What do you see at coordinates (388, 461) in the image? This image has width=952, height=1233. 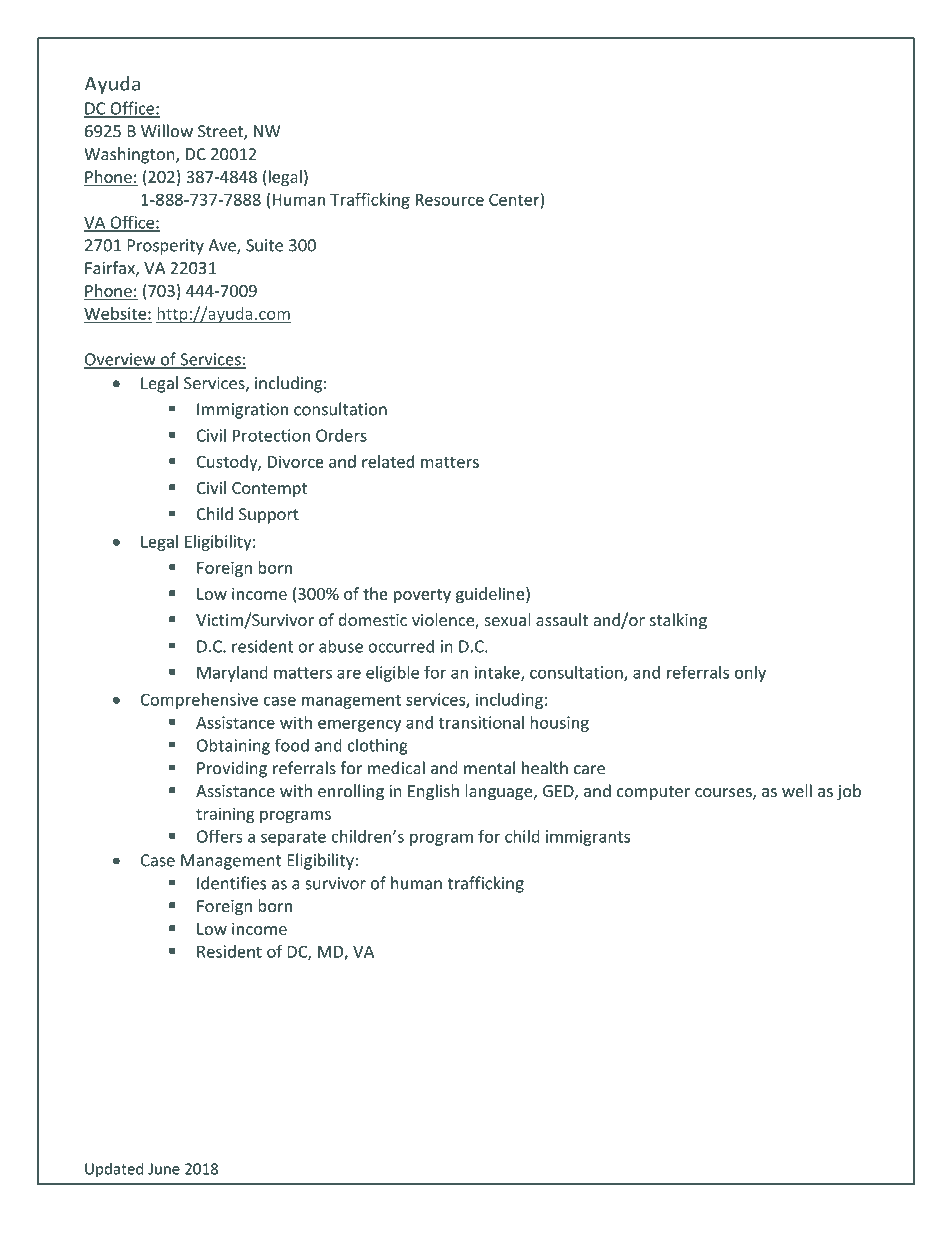 I see `related` at bounding box center [388, 461].
